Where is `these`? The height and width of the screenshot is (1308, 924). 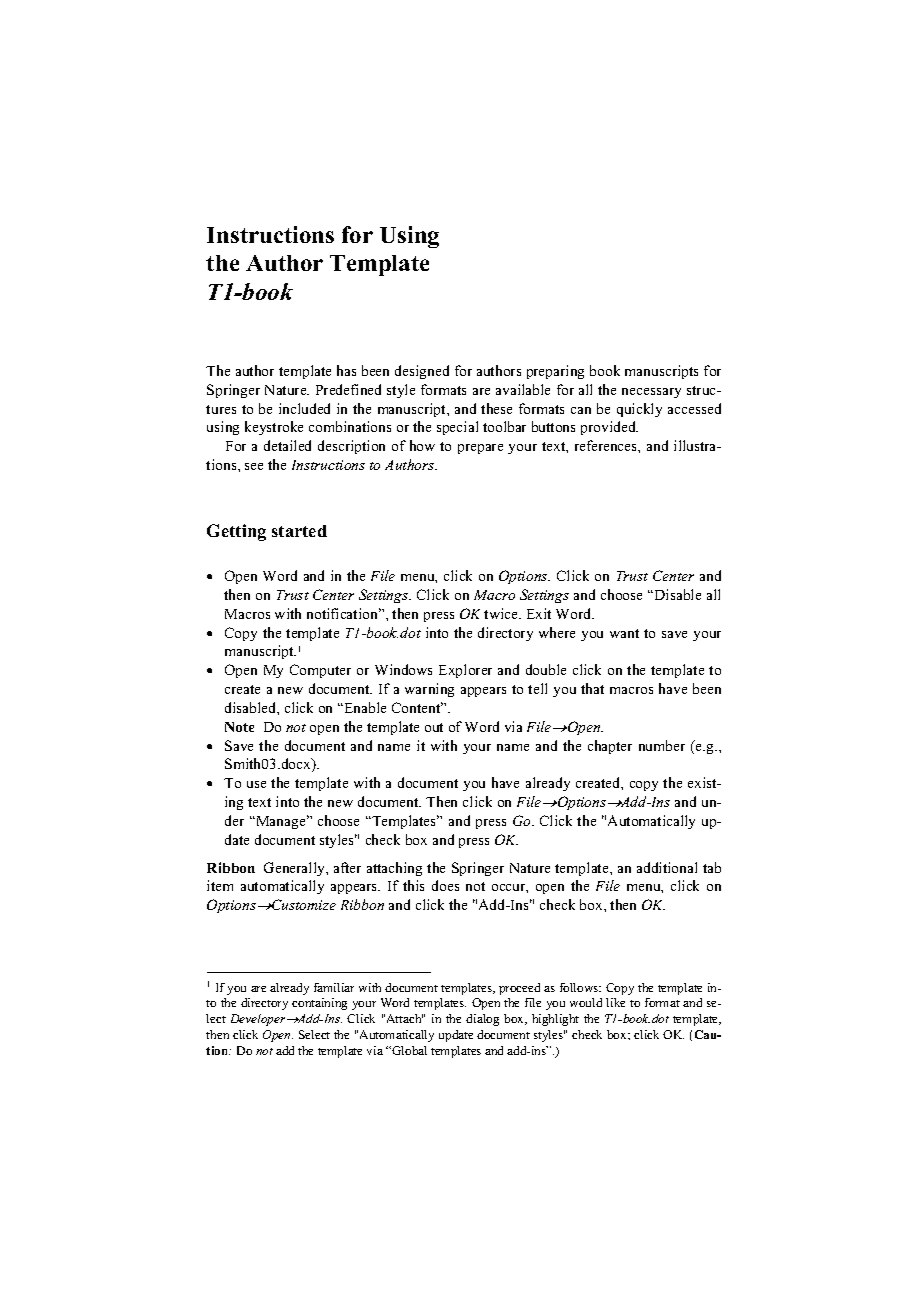
these is located at coordinates (496, 408).
